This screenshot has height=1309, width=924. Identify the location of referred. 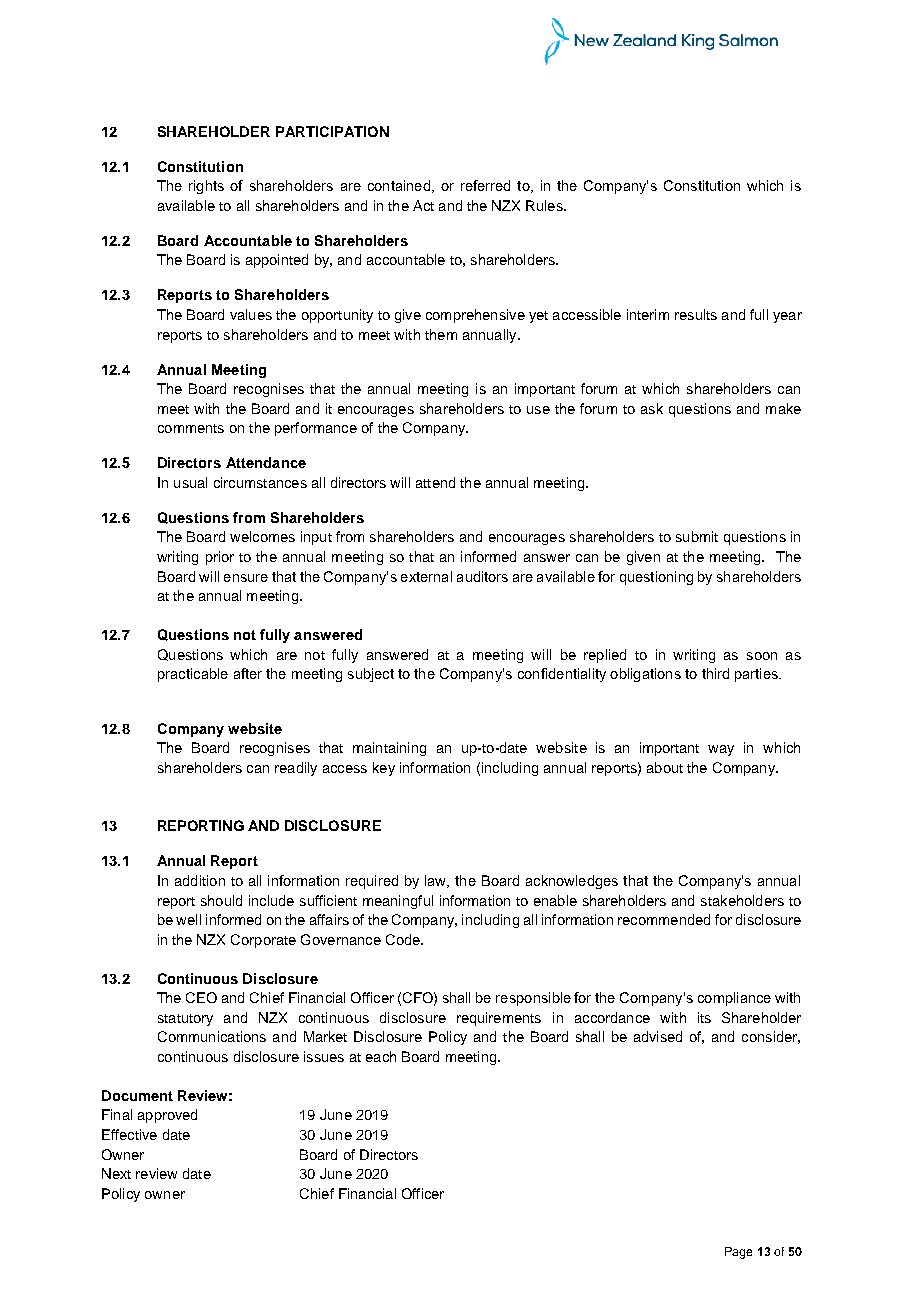
(485, 185).
